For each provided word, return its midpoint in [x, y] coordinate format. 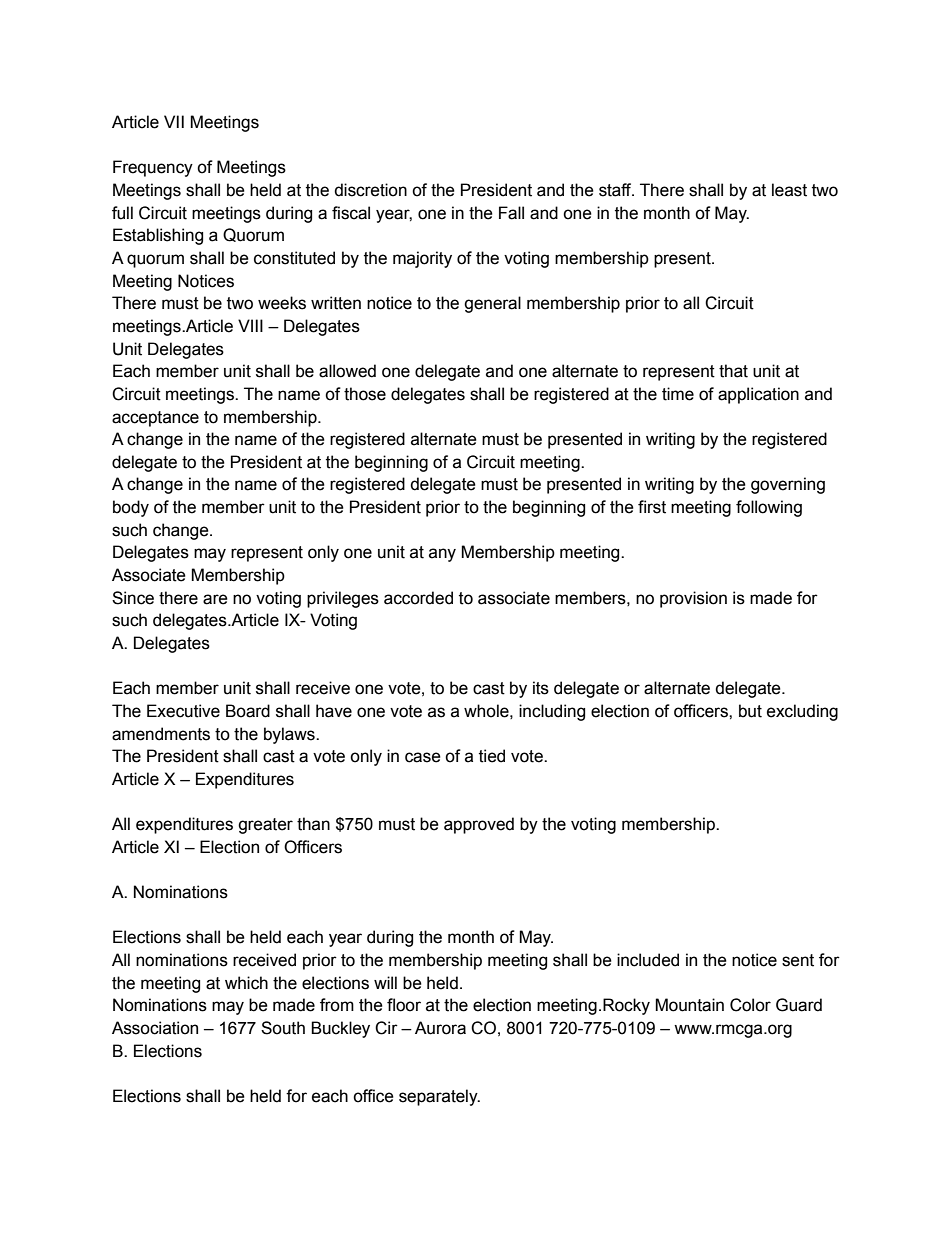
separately [439, 1097]
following [769, 508]
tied [492, 756]
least [789, 190]
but [750, 711]
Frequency [153, 168]
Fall [511, 213]
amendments [161, 734]
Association [155, 1028]
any [442, 555]
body [131, 508]
